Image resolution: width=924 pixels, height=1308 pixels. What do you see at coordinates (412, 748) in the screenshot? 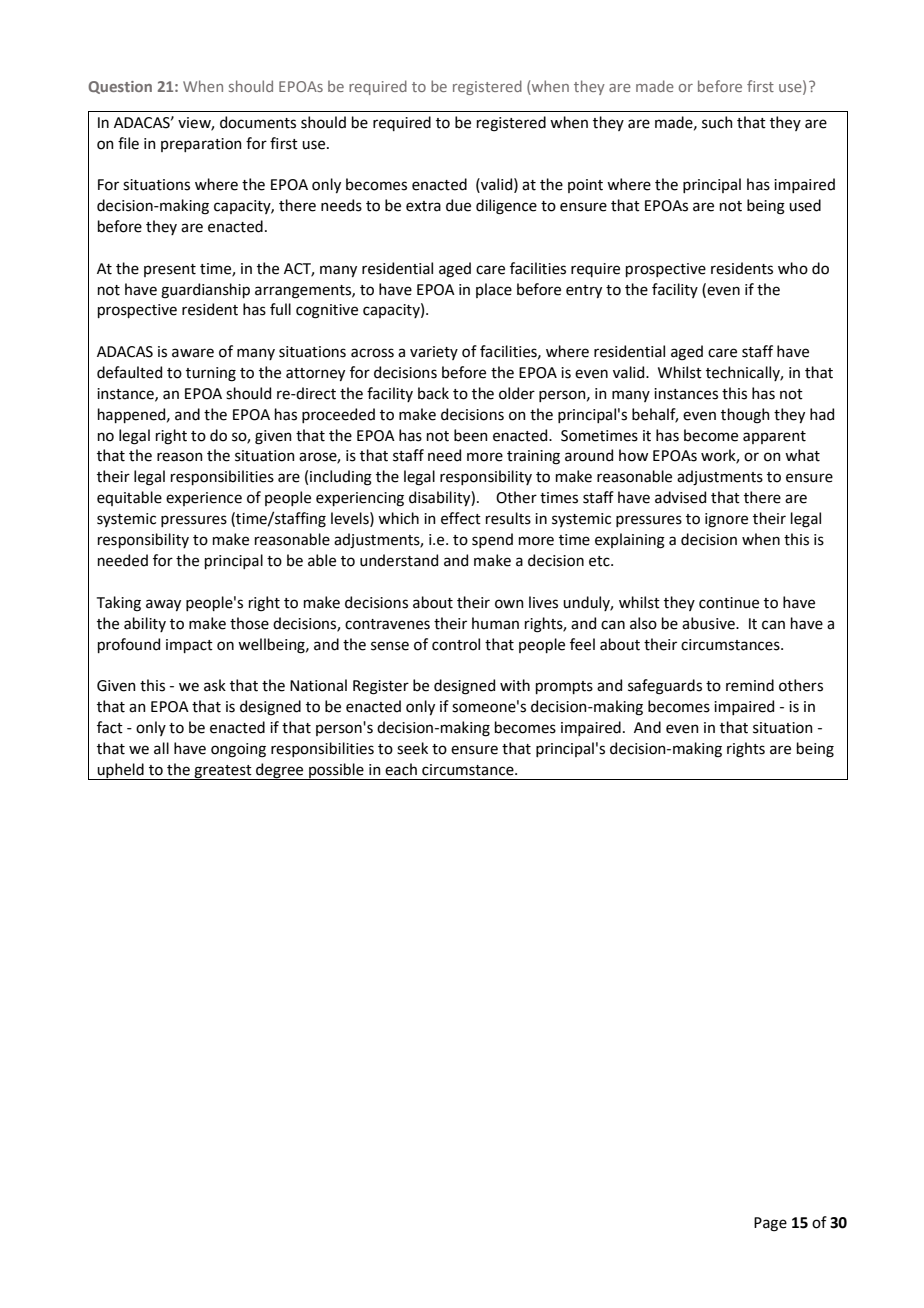
I see `seek` at bounding box center [412, 748].
